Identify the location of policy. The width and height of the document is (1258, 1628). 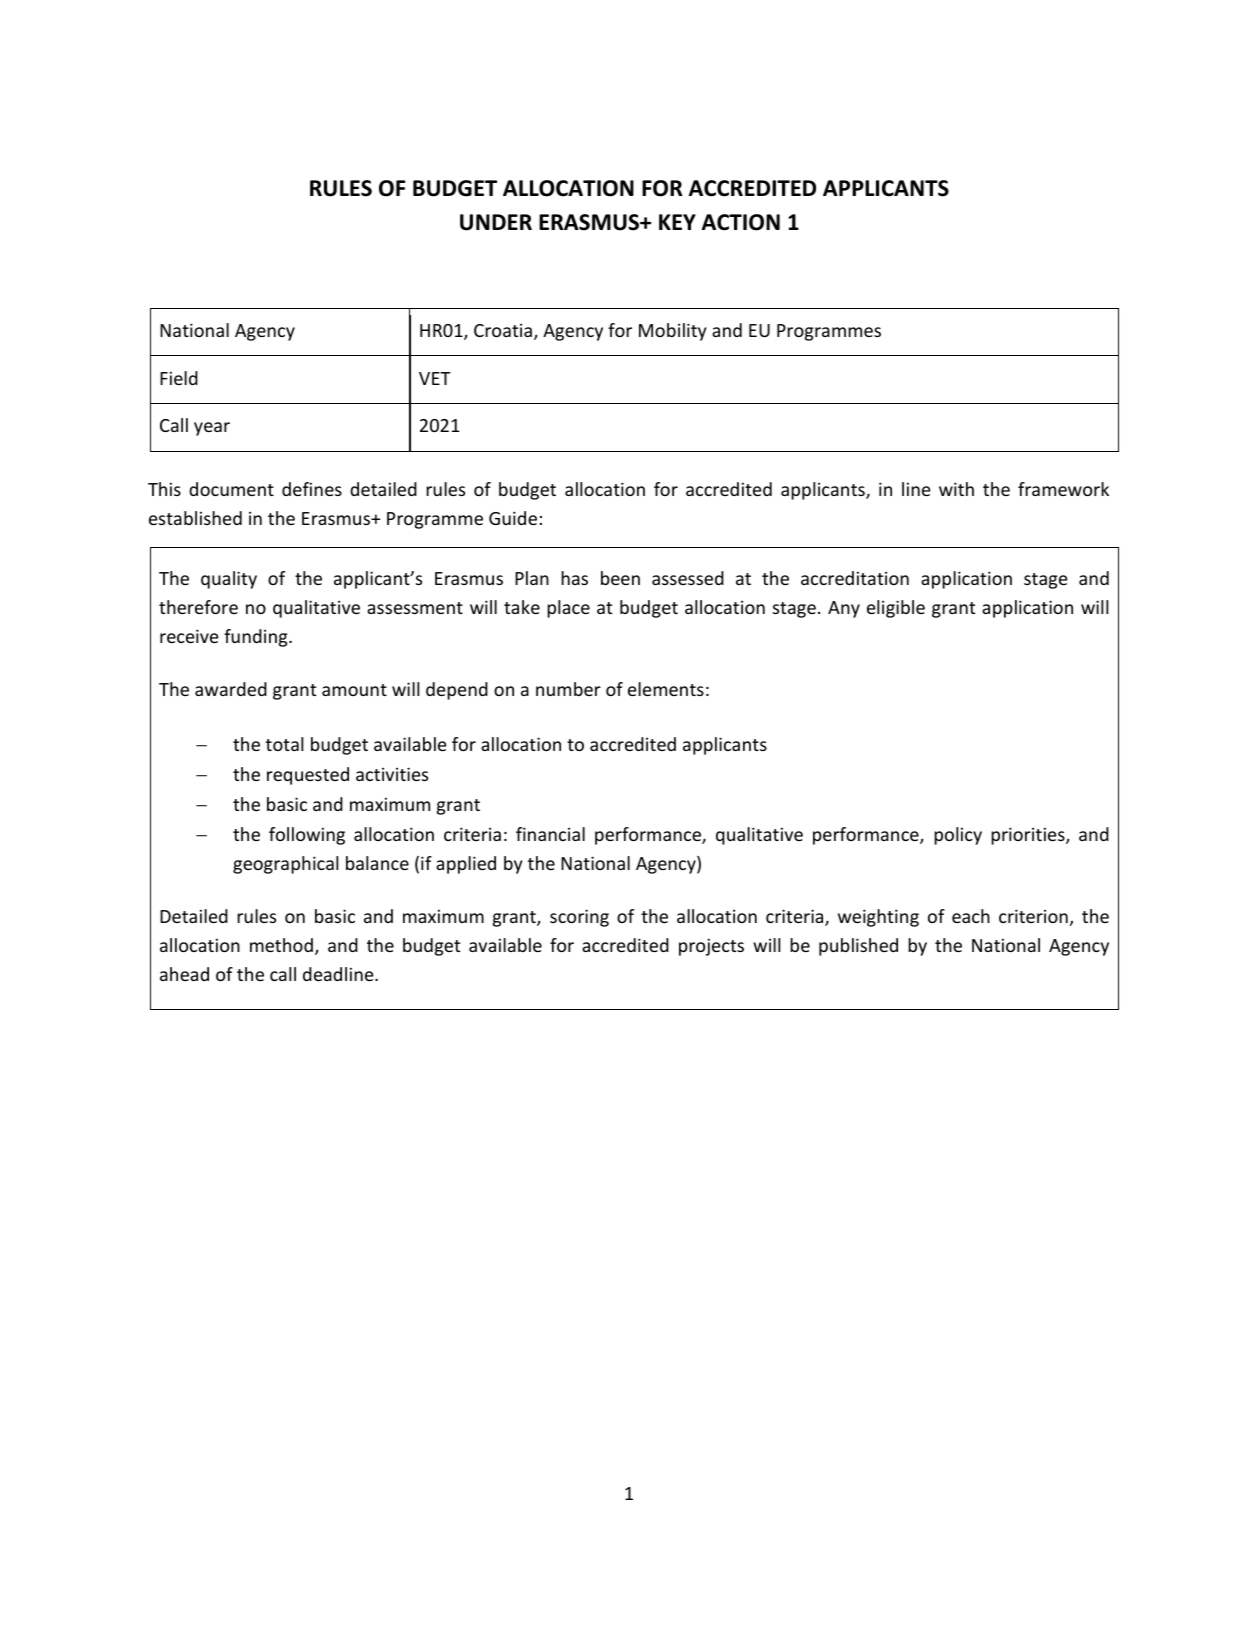
(958, 836).
